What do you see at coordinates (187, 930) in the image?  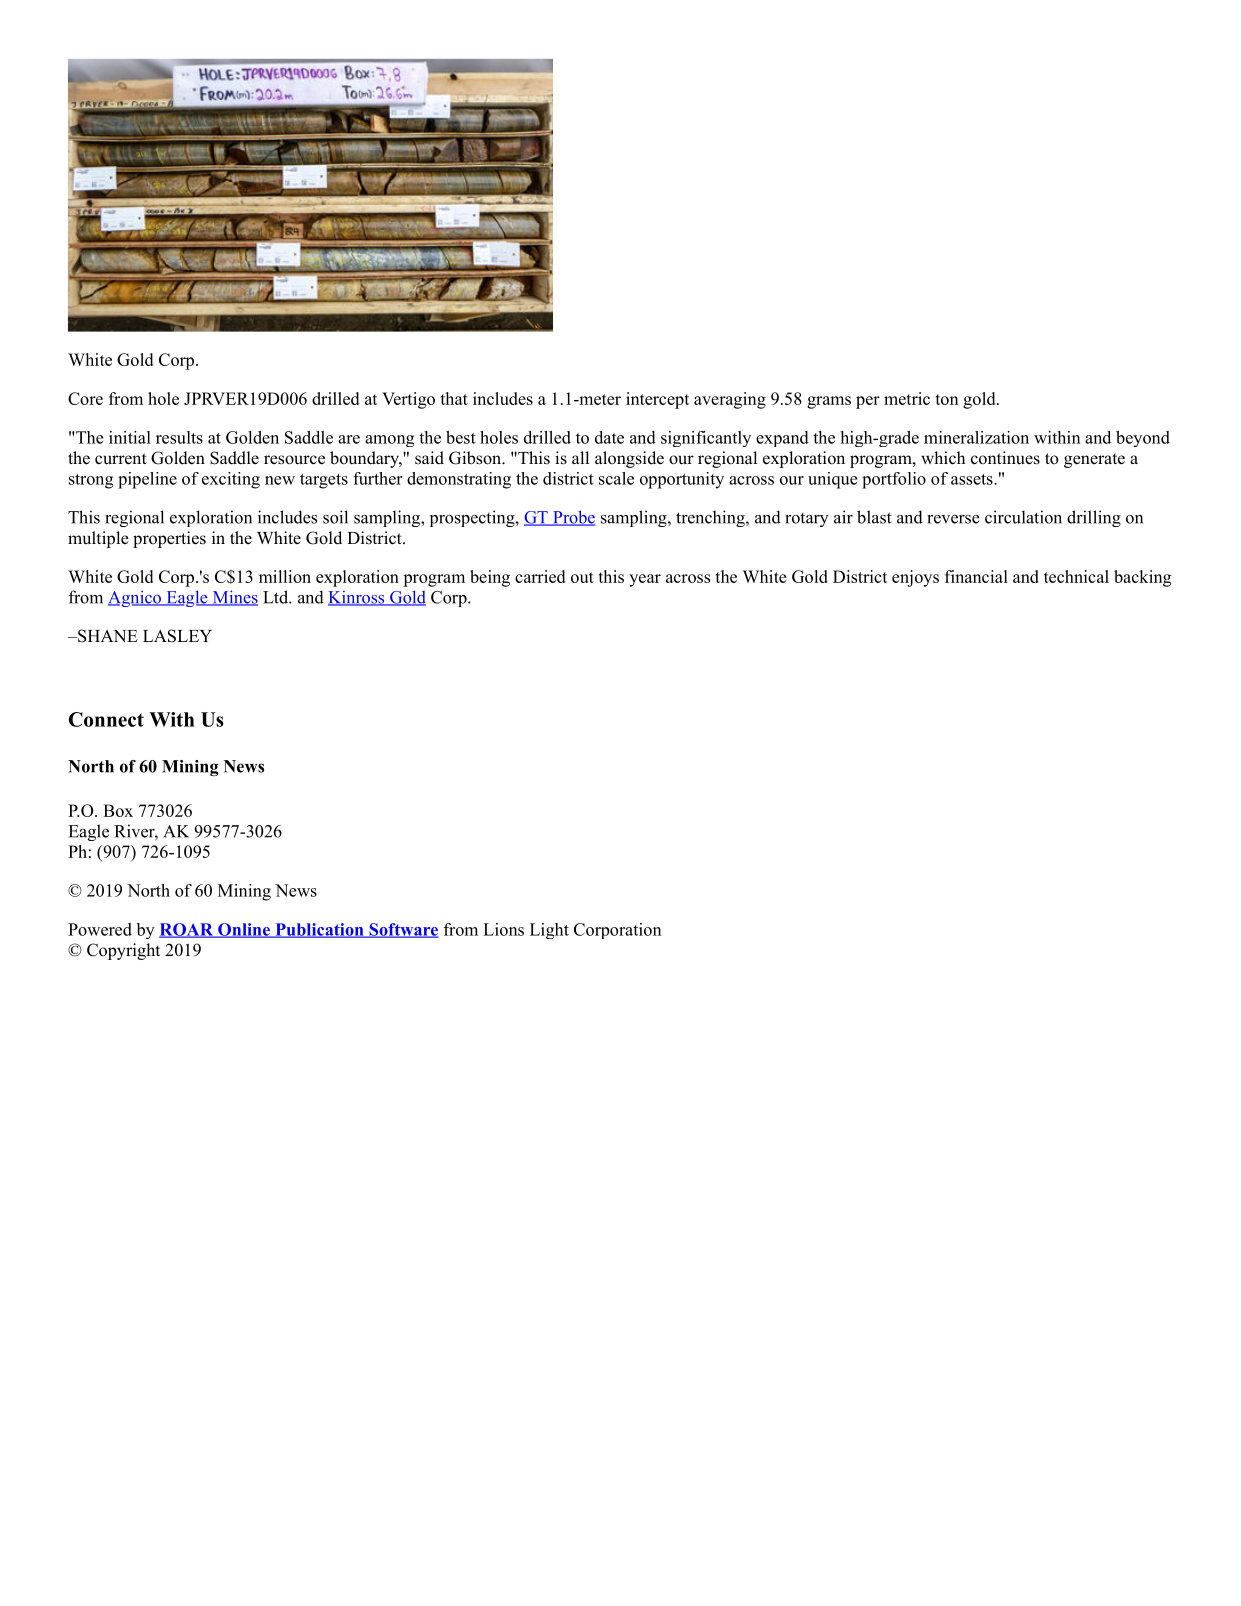 I see `ROAR` at bounding box center [187, 930].
